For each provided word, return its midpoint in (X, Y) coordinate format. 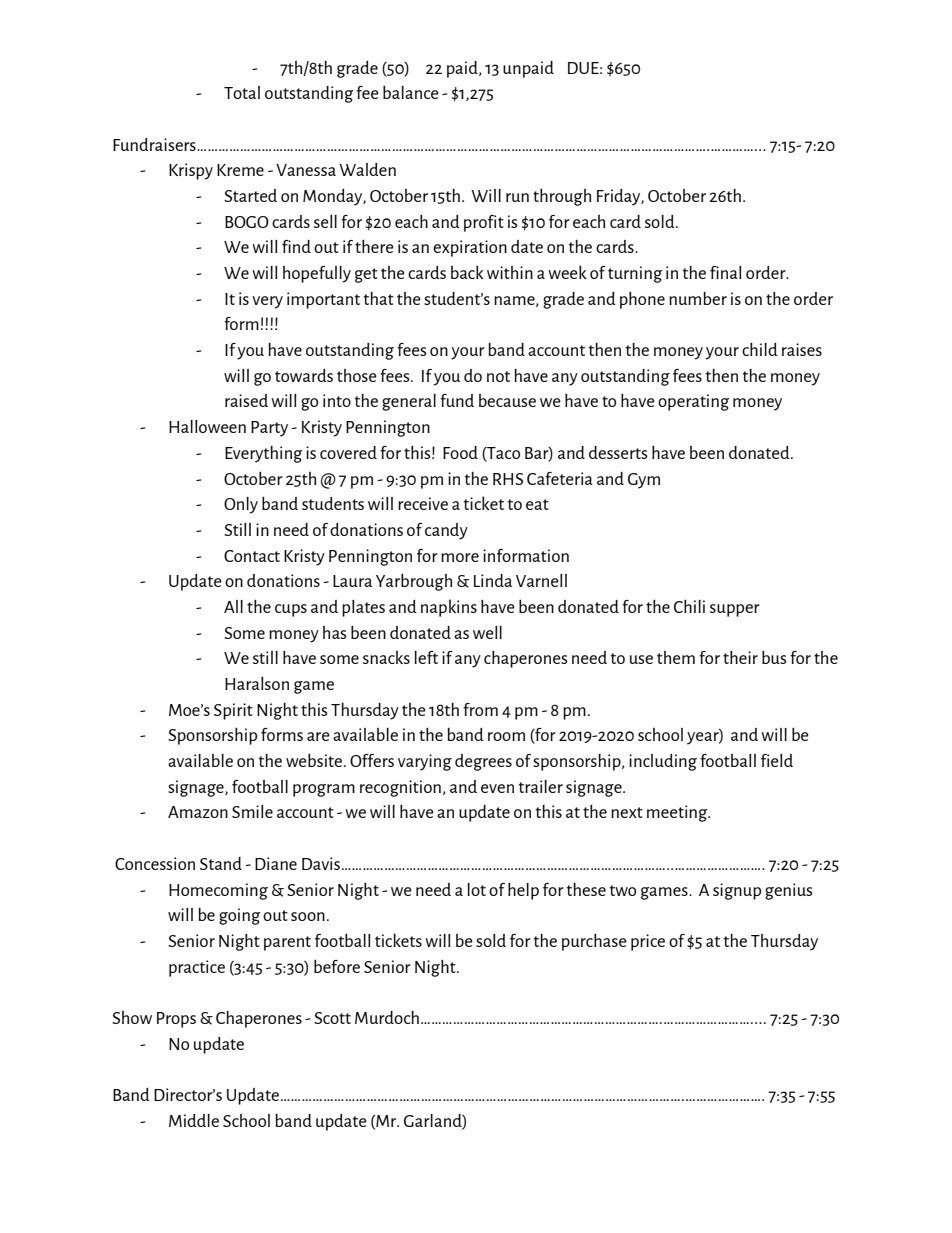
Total (242, 92)
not (498, 376)
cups (291, 610)
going (239, 916)
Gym (644, 481)
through (562, 197)
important (323, 300)
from (480, 709)
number (698, 298)
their (740, 657)
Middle (194, 1120)
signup (737, 891)
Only (241, 505)
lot (476, 889)
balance (411, 92)
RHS (508, 479)
